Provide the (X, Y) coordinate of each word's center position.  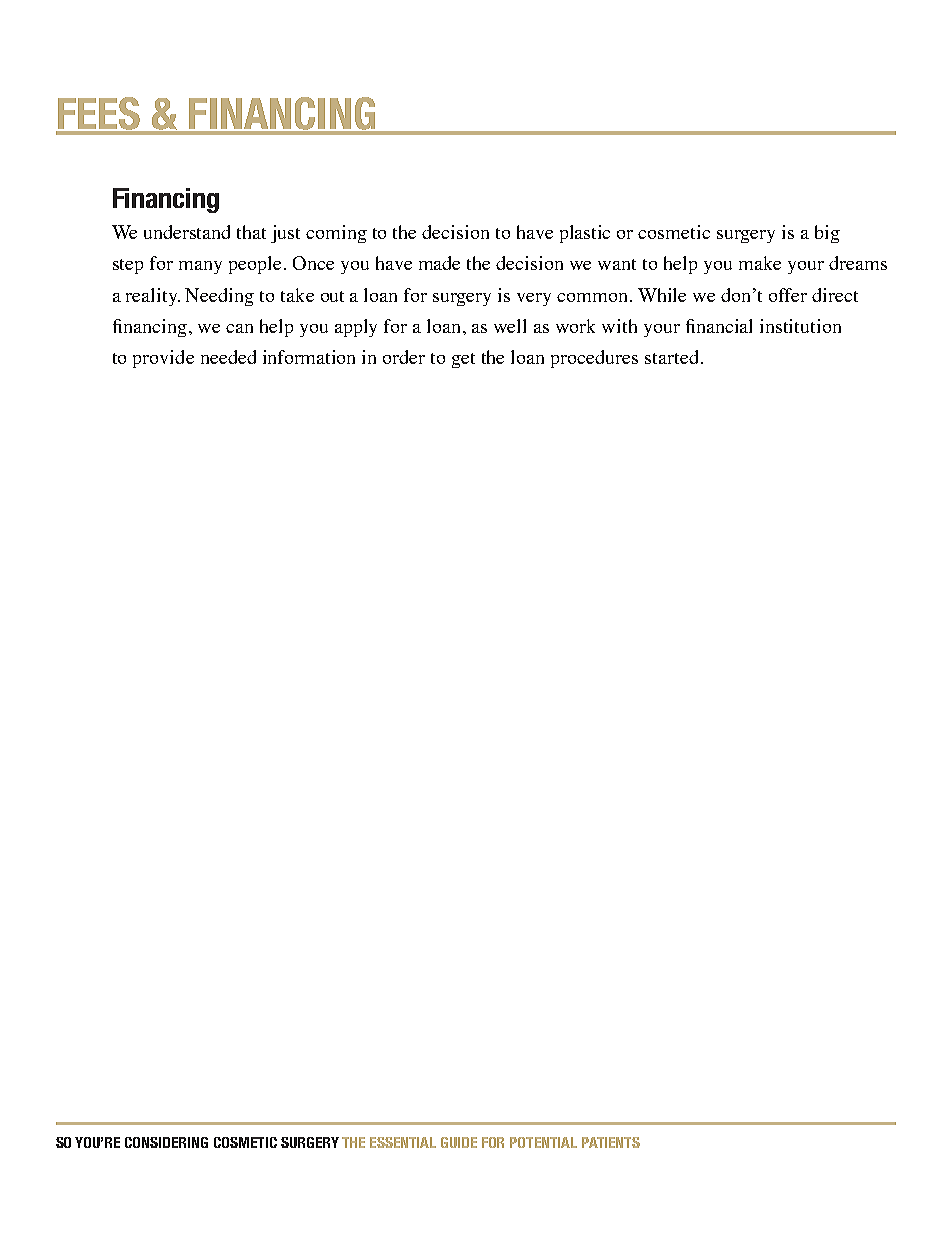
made (439, 263)
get (463, 360)
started (671, 357)
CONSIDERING (166, 1142)
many (200, 267)
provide (163, 359)
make (760, 263)
